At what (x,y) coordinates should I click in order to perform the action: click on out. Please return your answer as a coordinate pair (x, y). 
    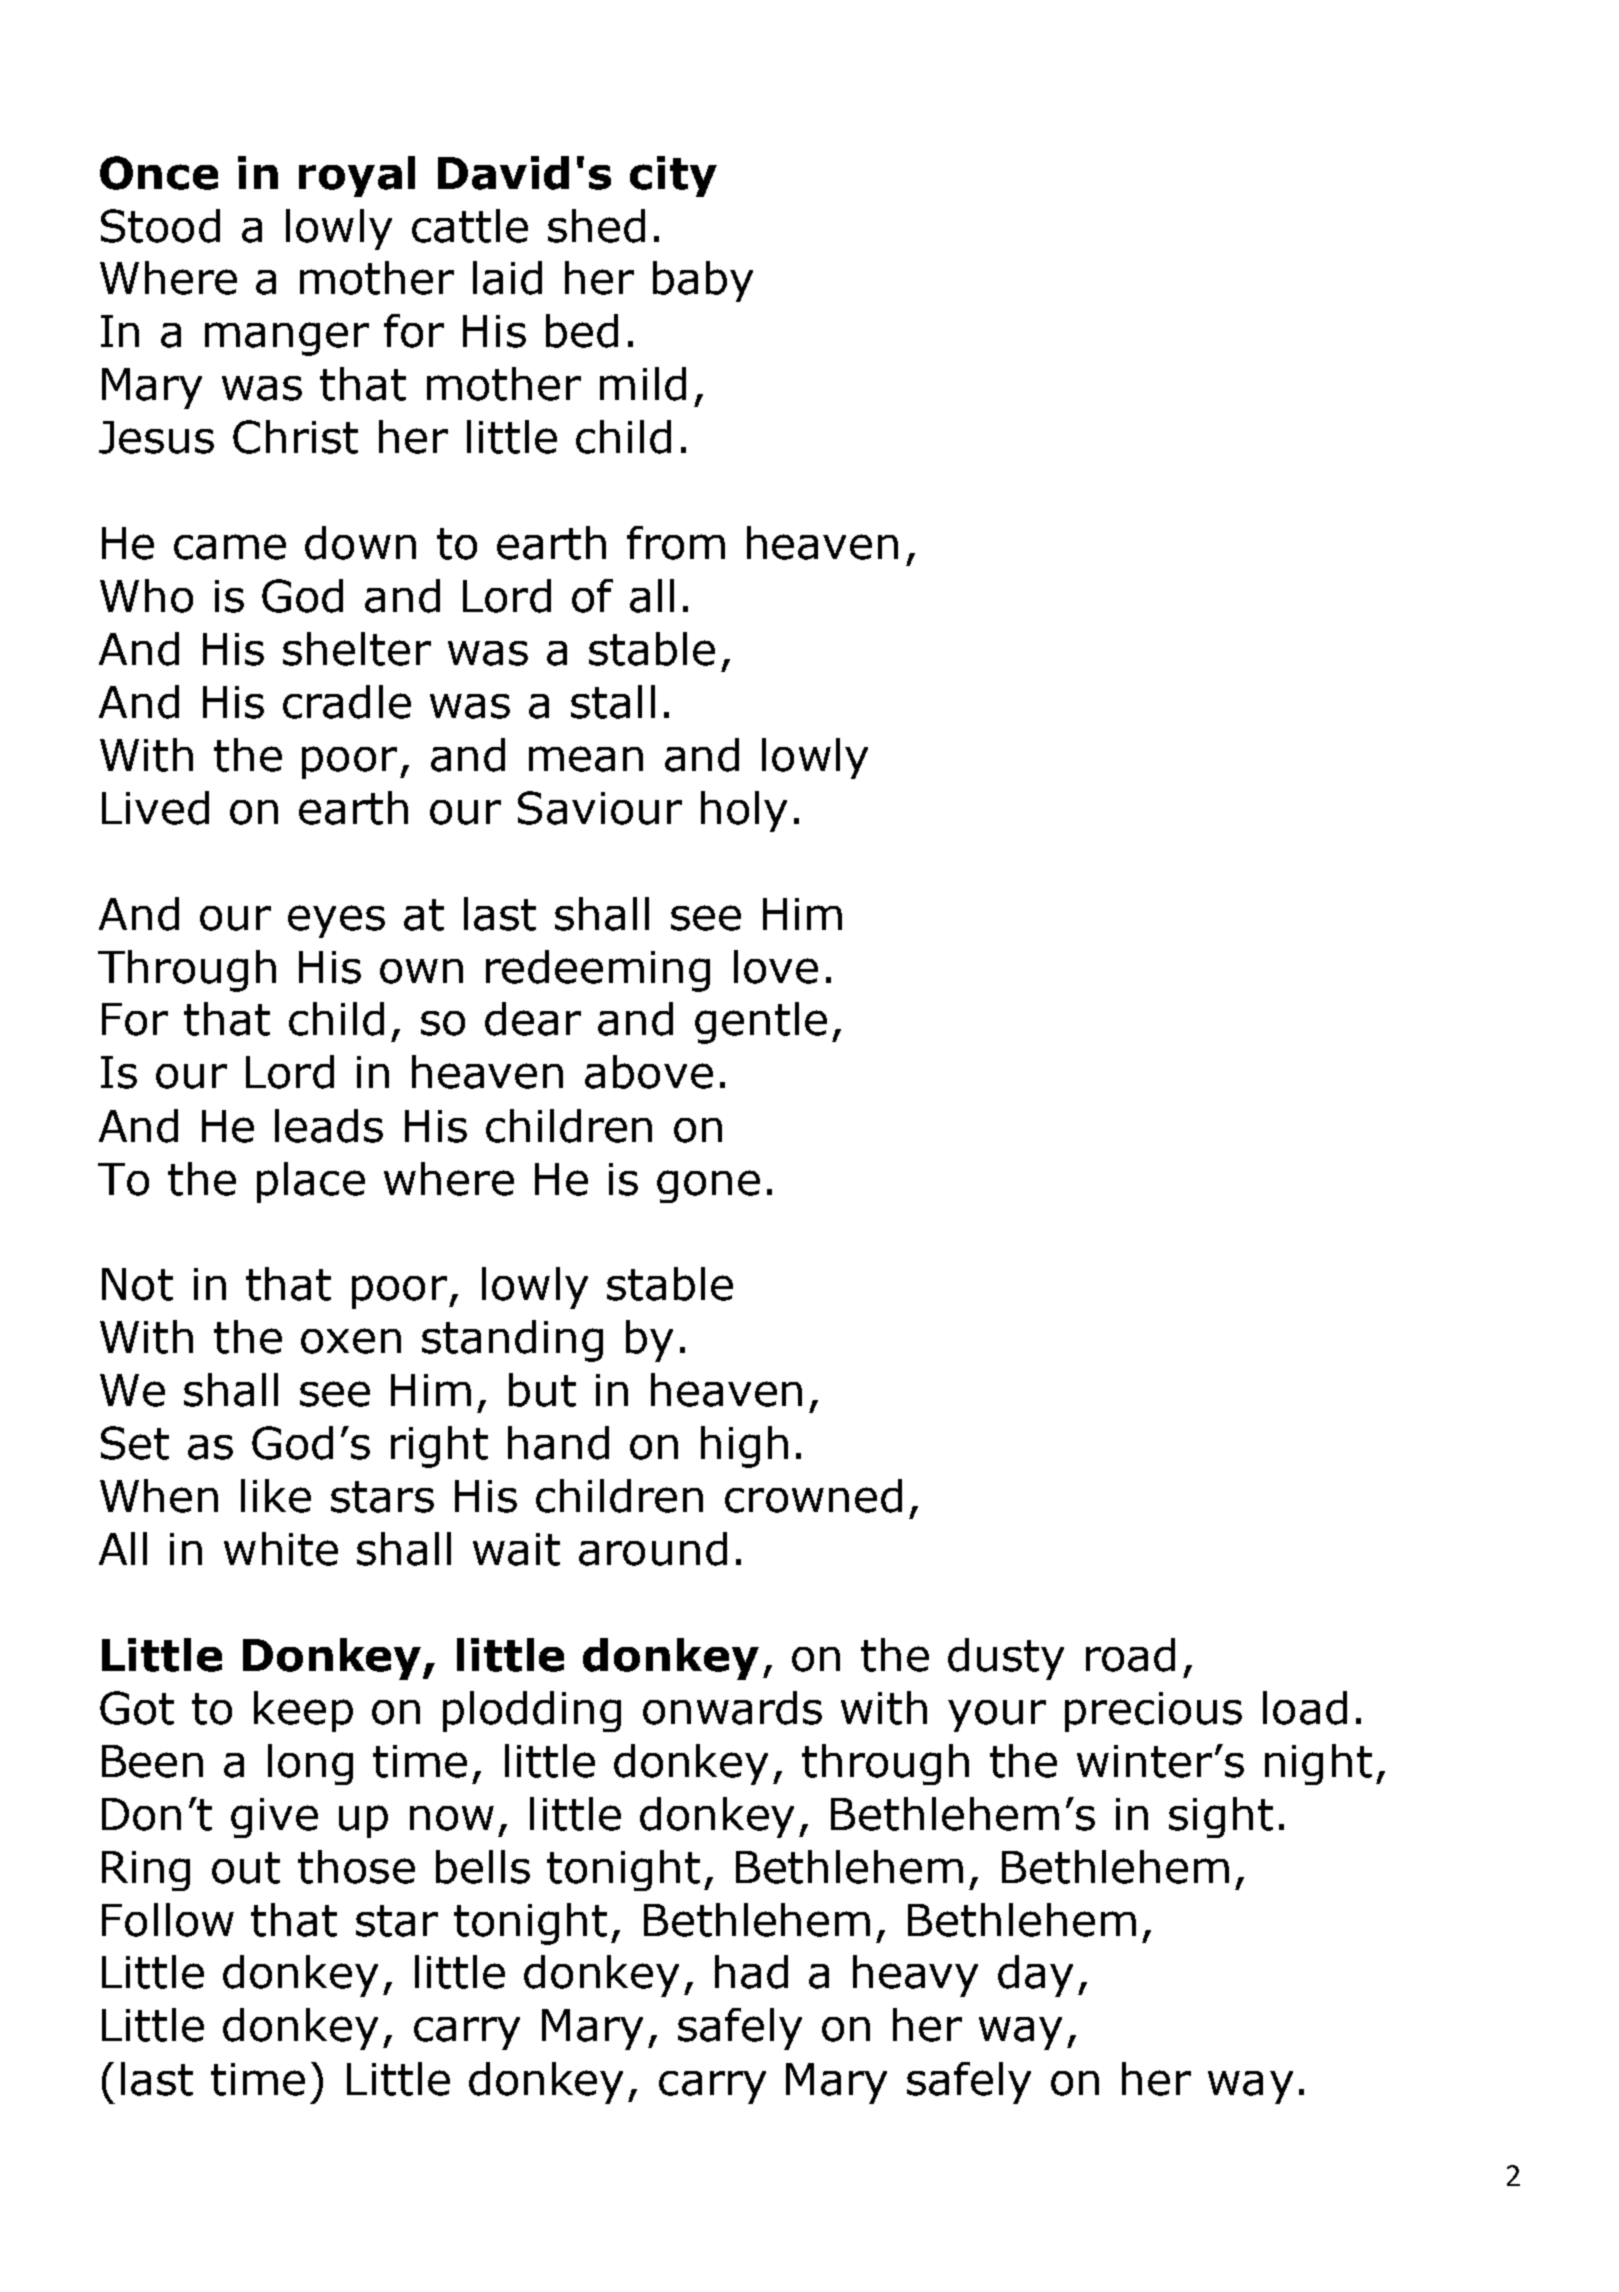
    Looking at the image, I should click on (246, 1868).
